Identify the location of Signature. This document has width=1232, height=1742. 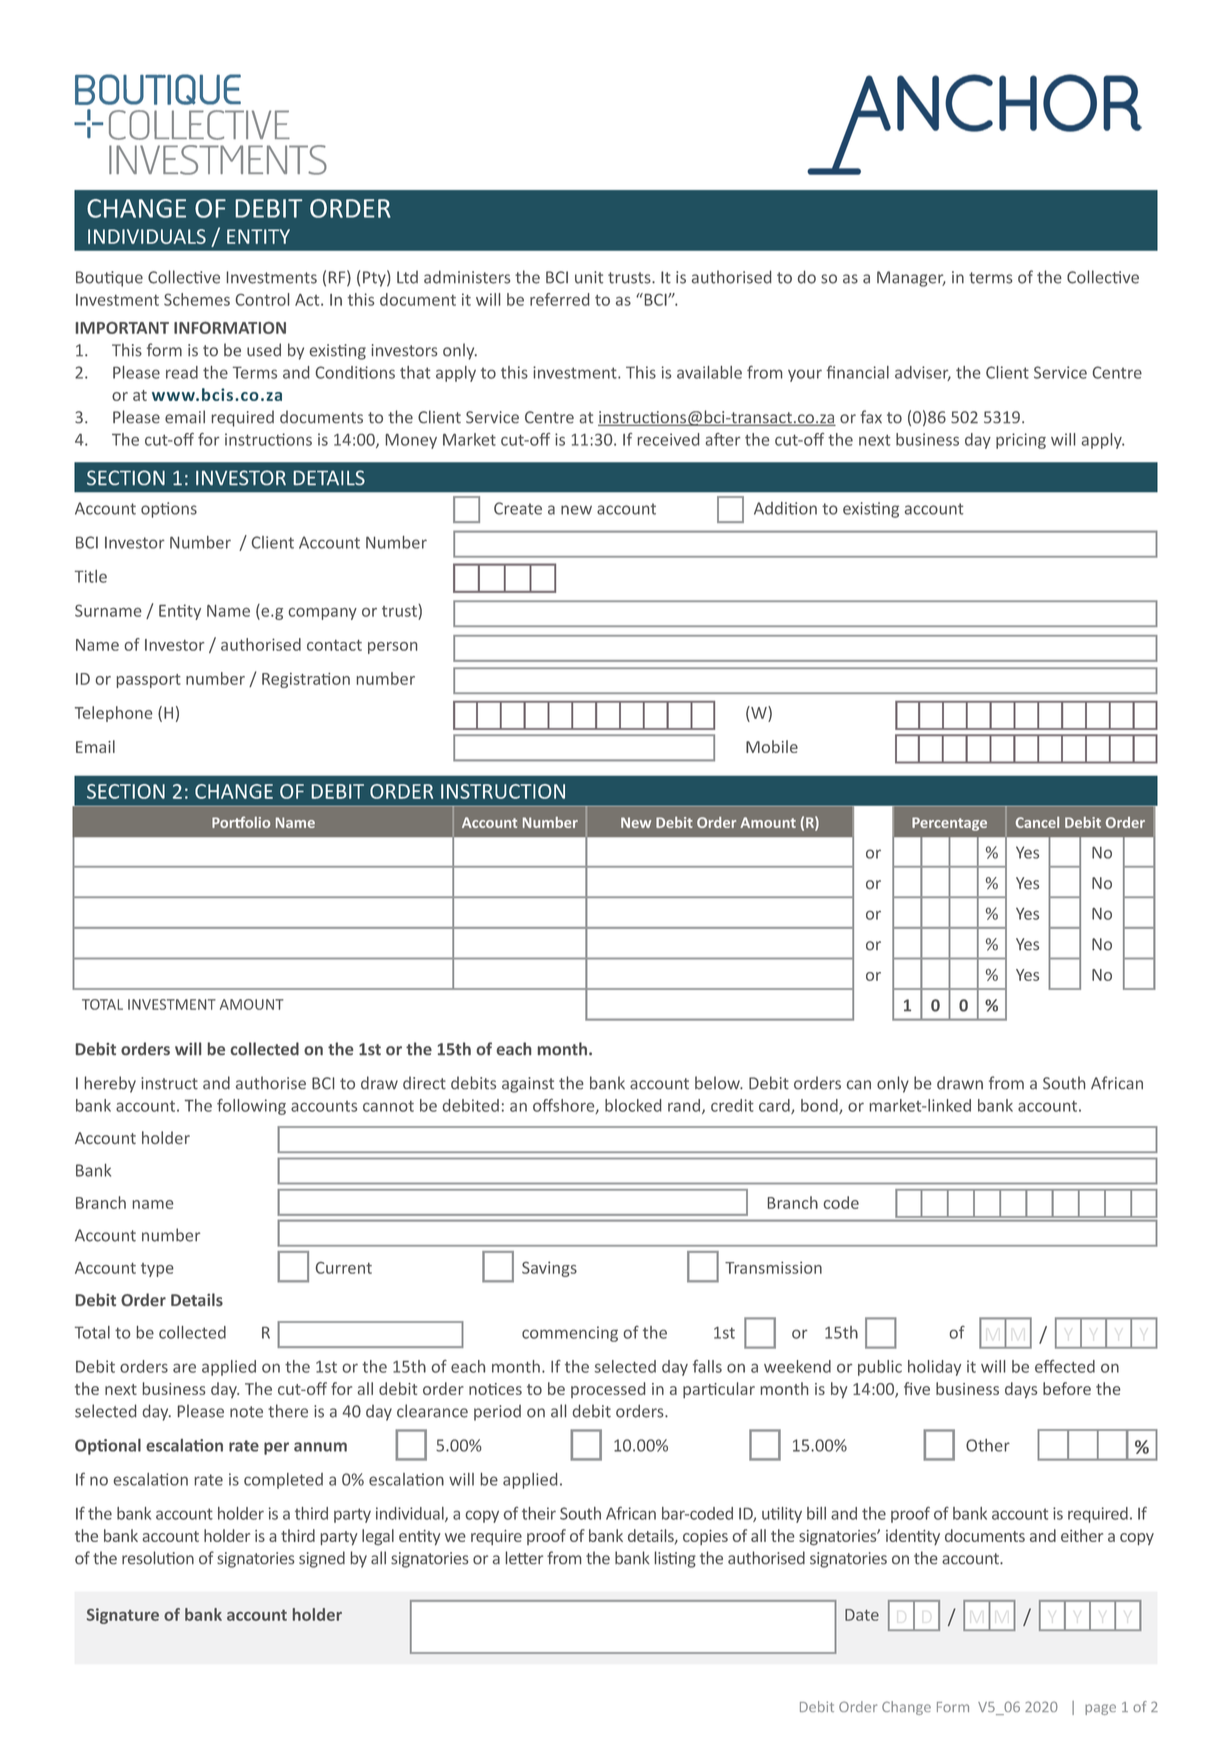
(123, 1616).
